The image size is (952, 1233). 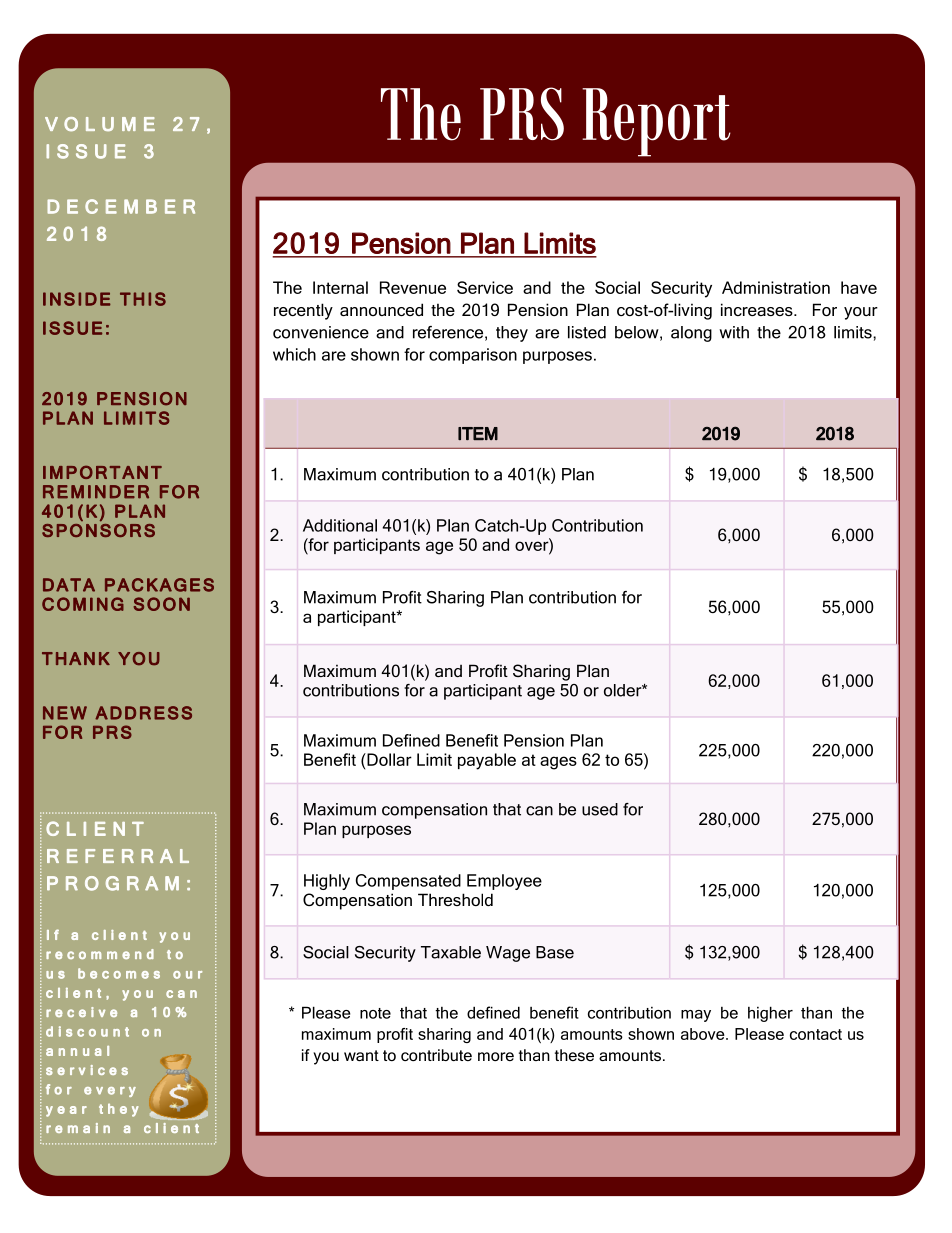 What do you see at coordinates (600, 809) in the document?
I see `used` at bounding box center [600, 809].
